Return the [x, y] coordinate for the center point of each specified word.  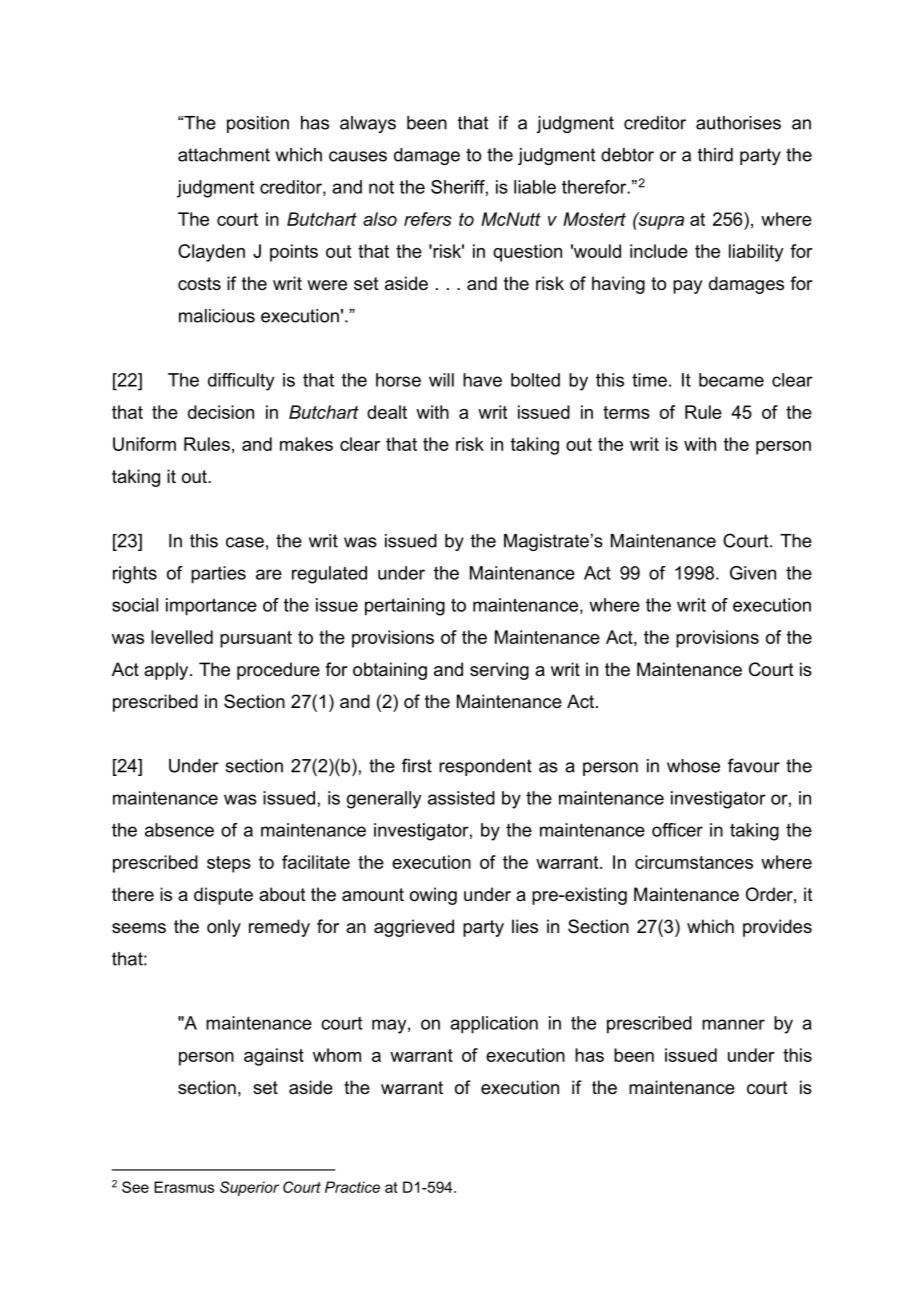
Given [753, 573]
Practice [352, 1187]
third [715, 155]
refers [428, 219]
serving [499, 671]
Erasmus [184, 1187]
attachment [224, 155]
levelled [182, 637]
